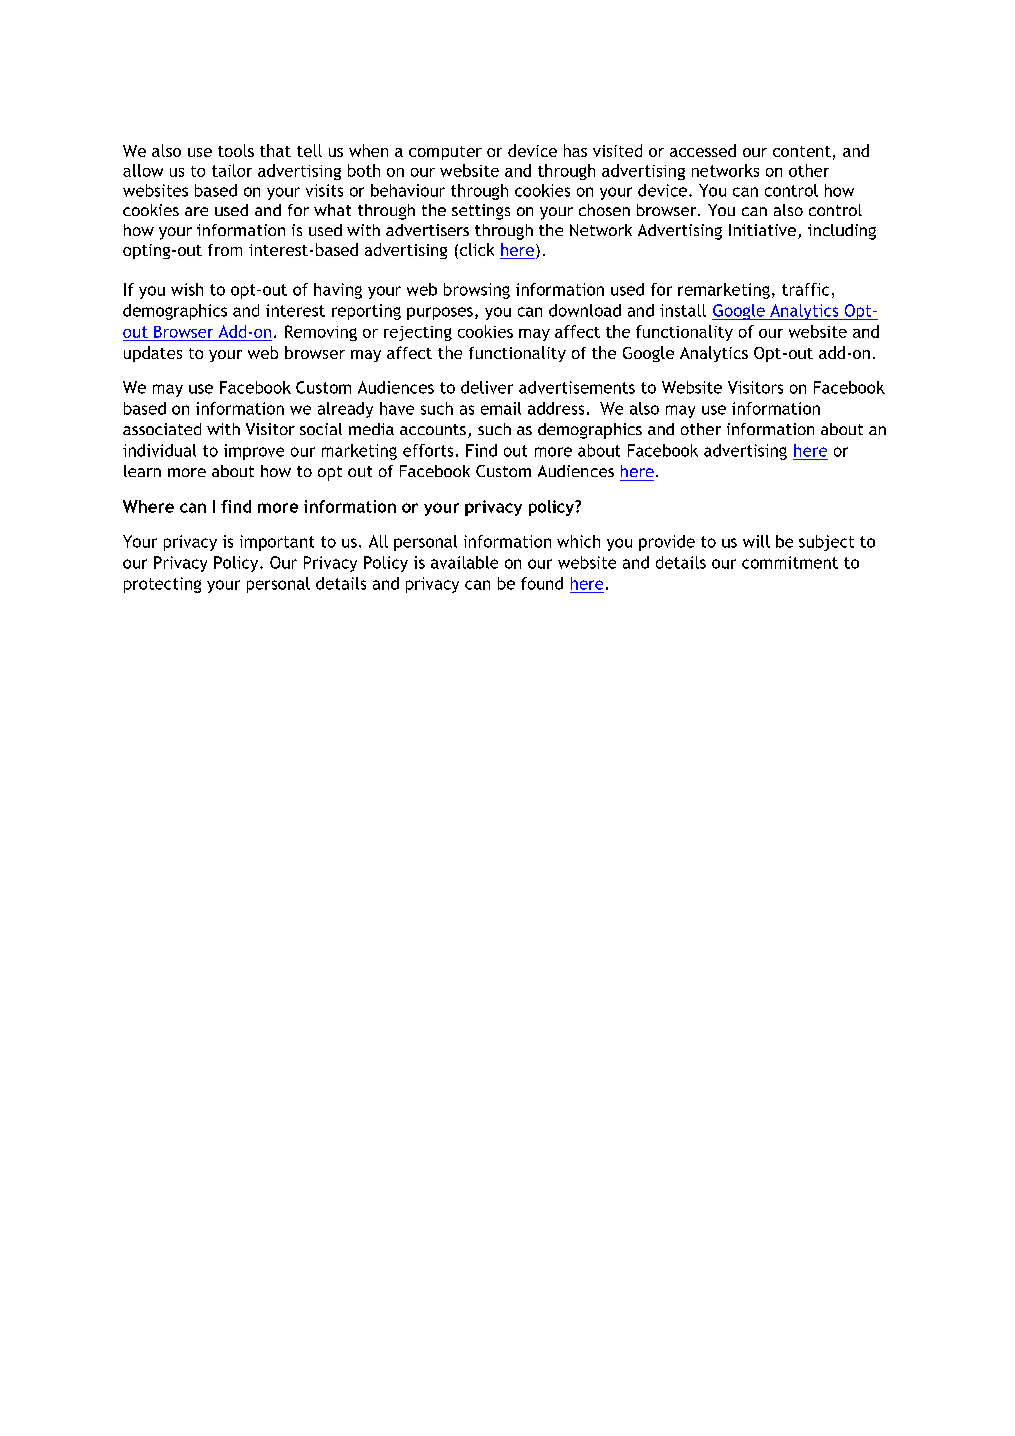 Image resolution: width=1015 pixels, height=1436 pixels. What do you see at coordinates (790, 562) in the screenshot?
I see `commitment` at bounding box center [790, 562].
